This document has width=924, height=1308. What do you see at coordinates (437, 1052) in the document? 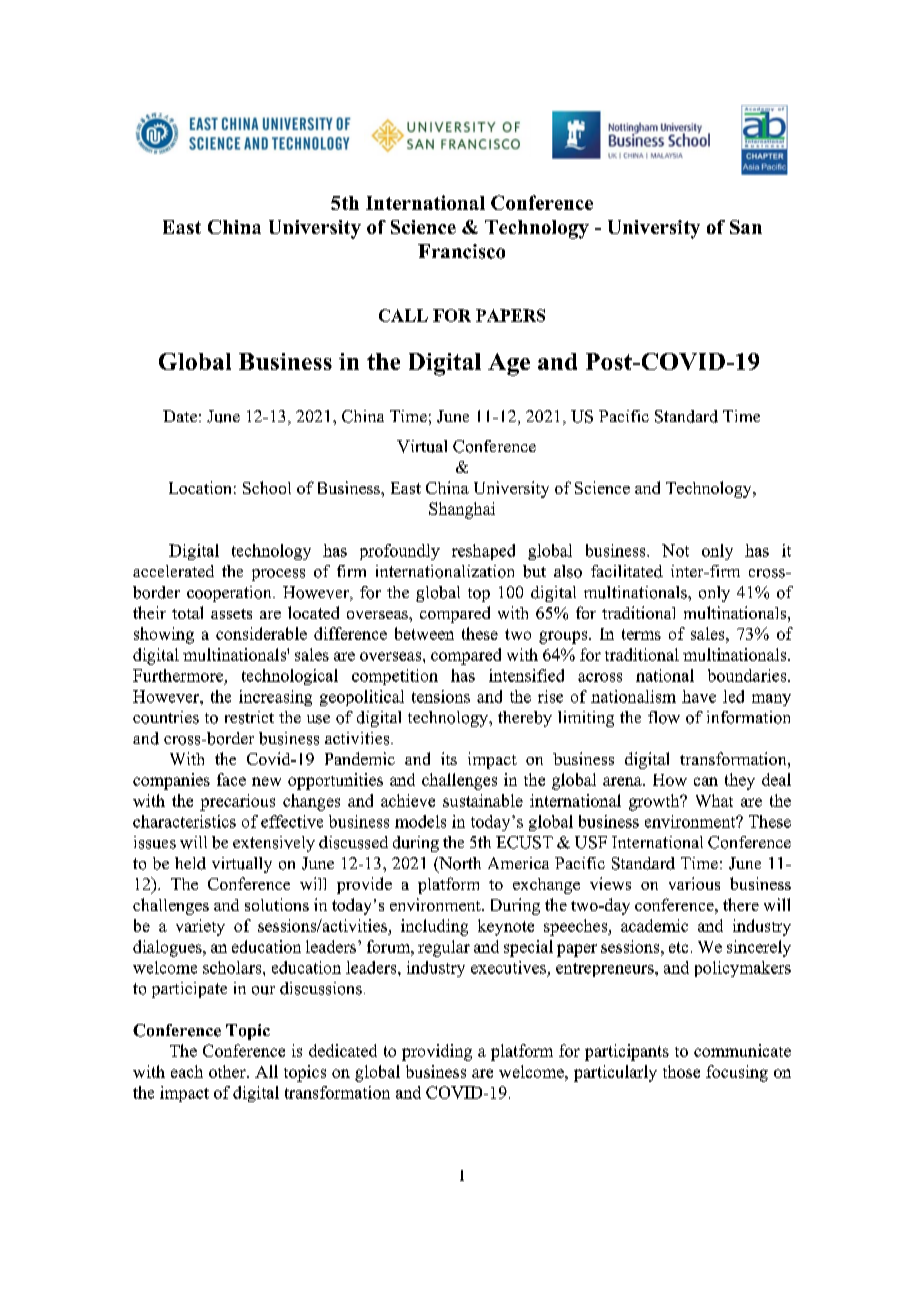
I see `providing` at bounding box center [437, 1052].
